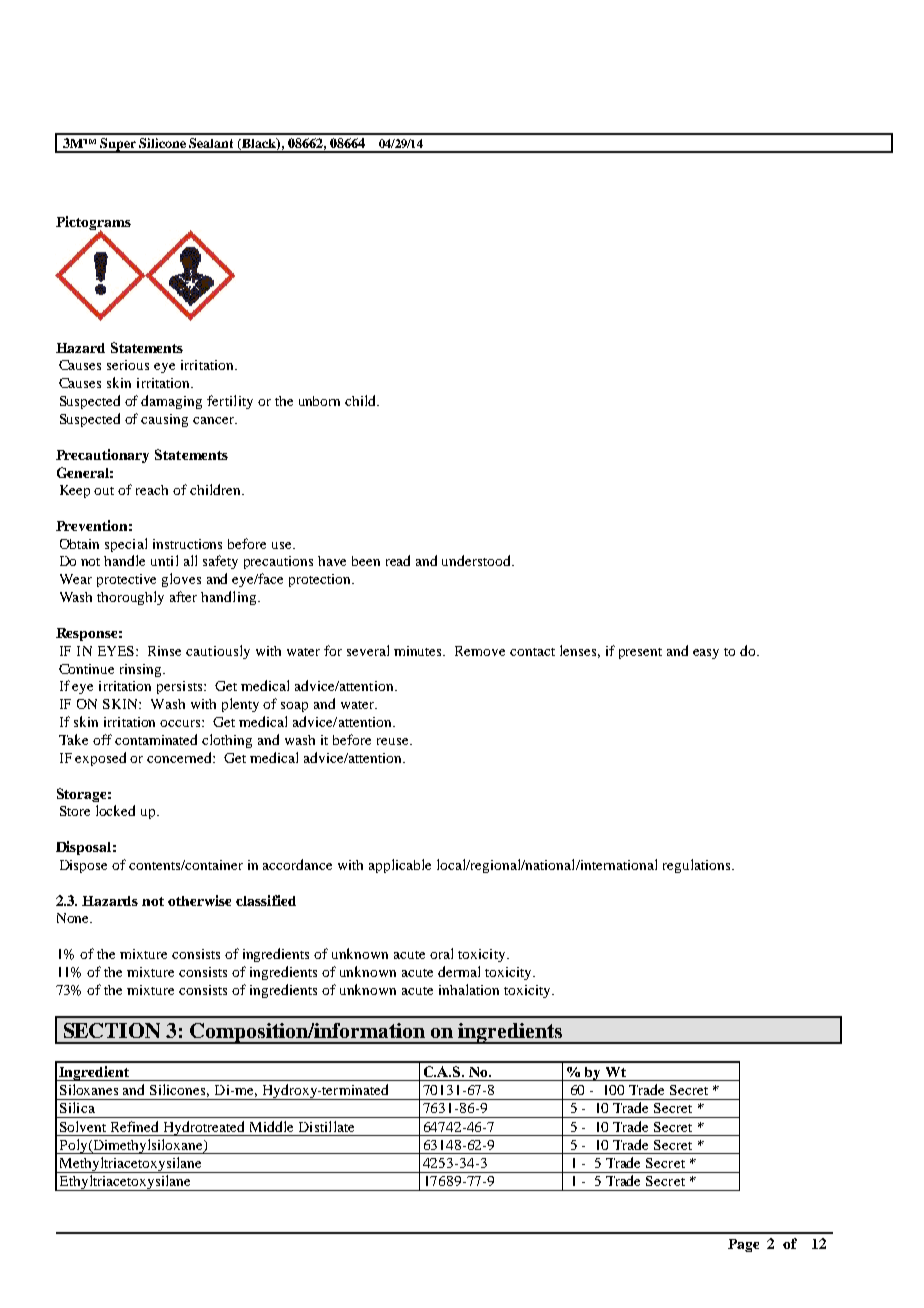 This page has height=1308, width=924. What do you see at coordinates (181, 687) in the page?
I see `persists` at bounding box center [181, 687].
